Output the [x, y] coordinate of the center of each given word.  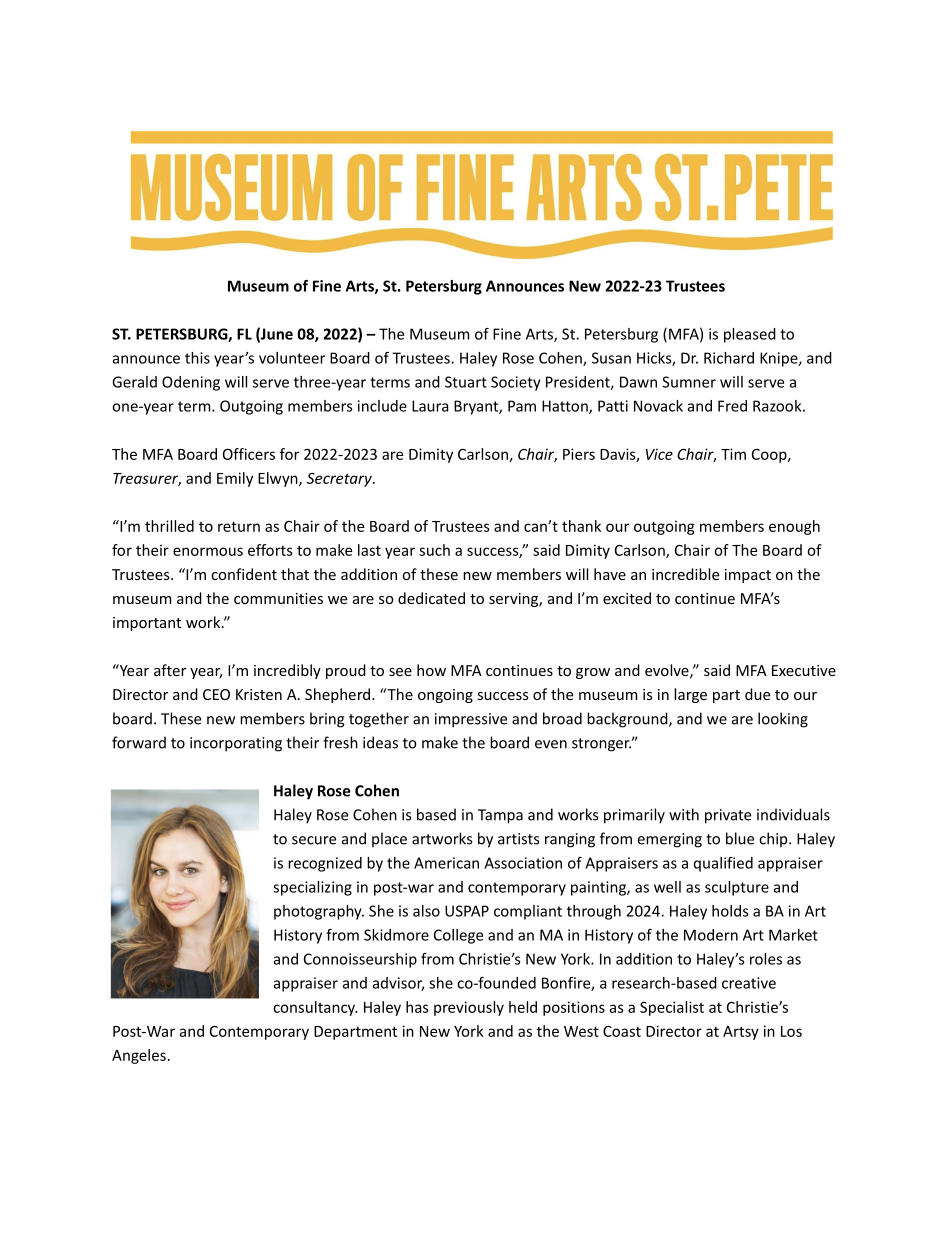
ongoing [445, 696]
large [690, 695]
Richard [729, 358]
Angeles [139, 1056]
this [197, 358]
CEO [216, 694]
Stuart [466, 382]
